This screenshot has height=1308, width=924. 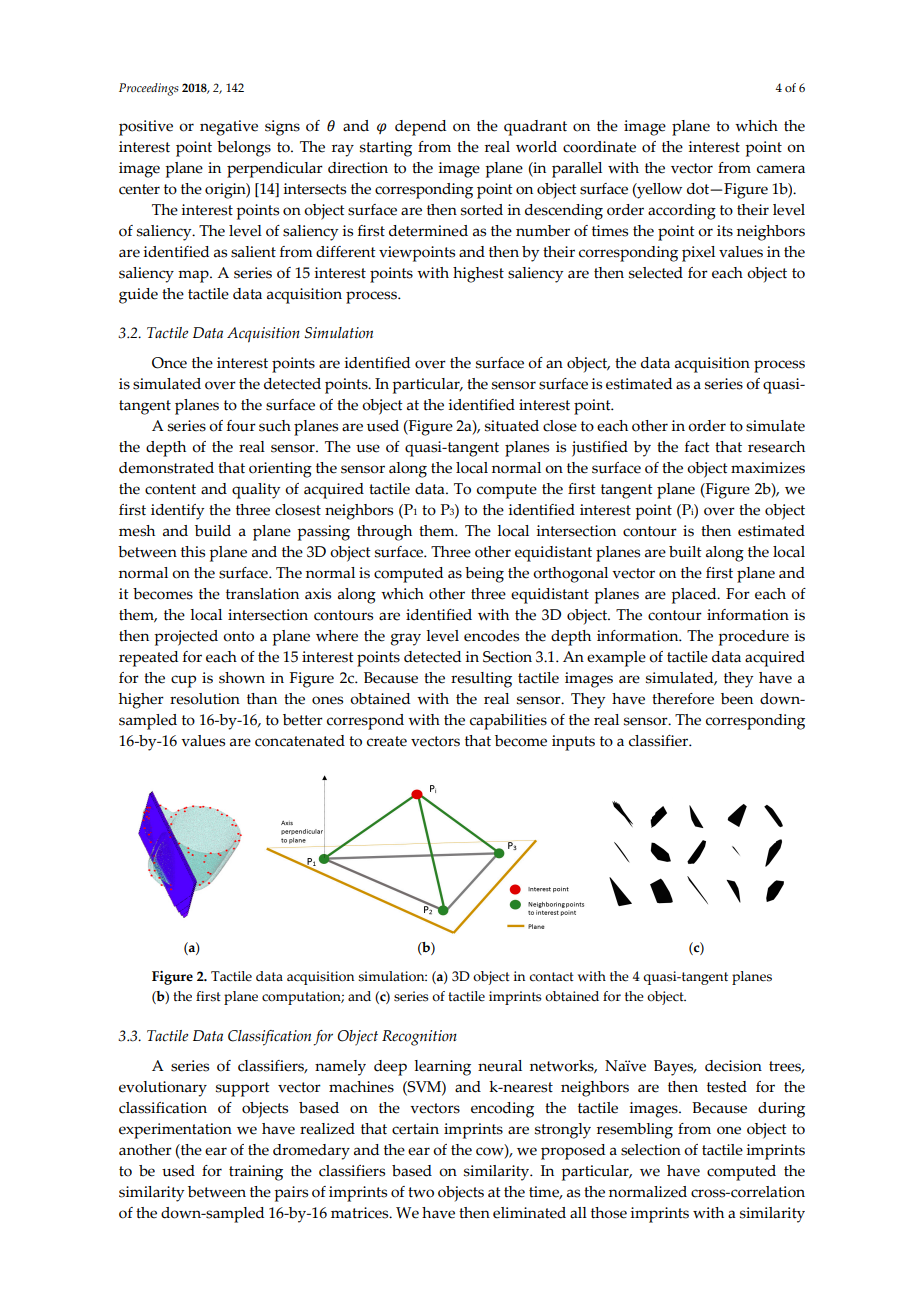 I want to click on negative, so click(x=229, y=128).
